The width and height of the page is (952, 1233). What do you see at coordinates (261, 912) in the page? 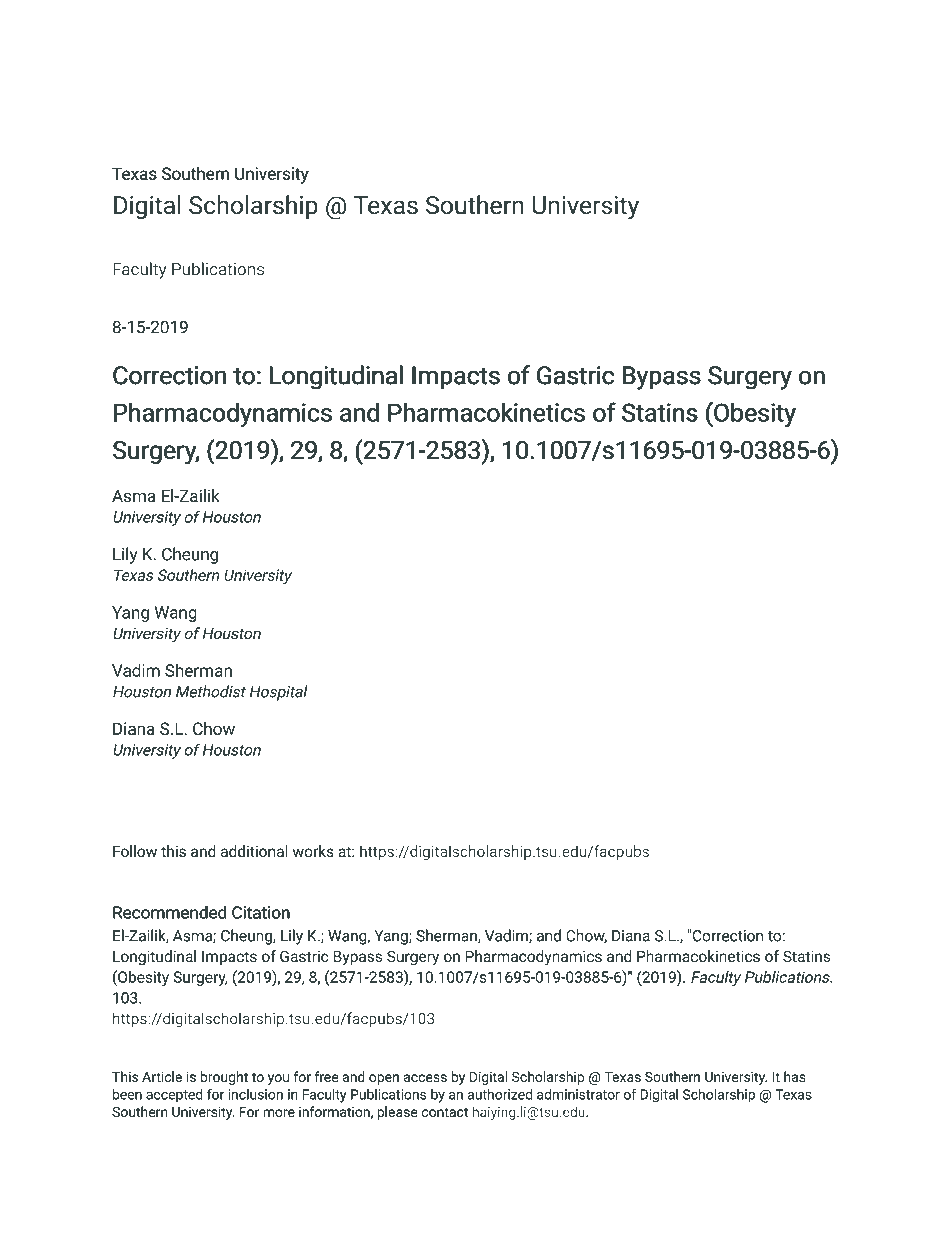
I see `Citation` at bounding box center [261, 912].
